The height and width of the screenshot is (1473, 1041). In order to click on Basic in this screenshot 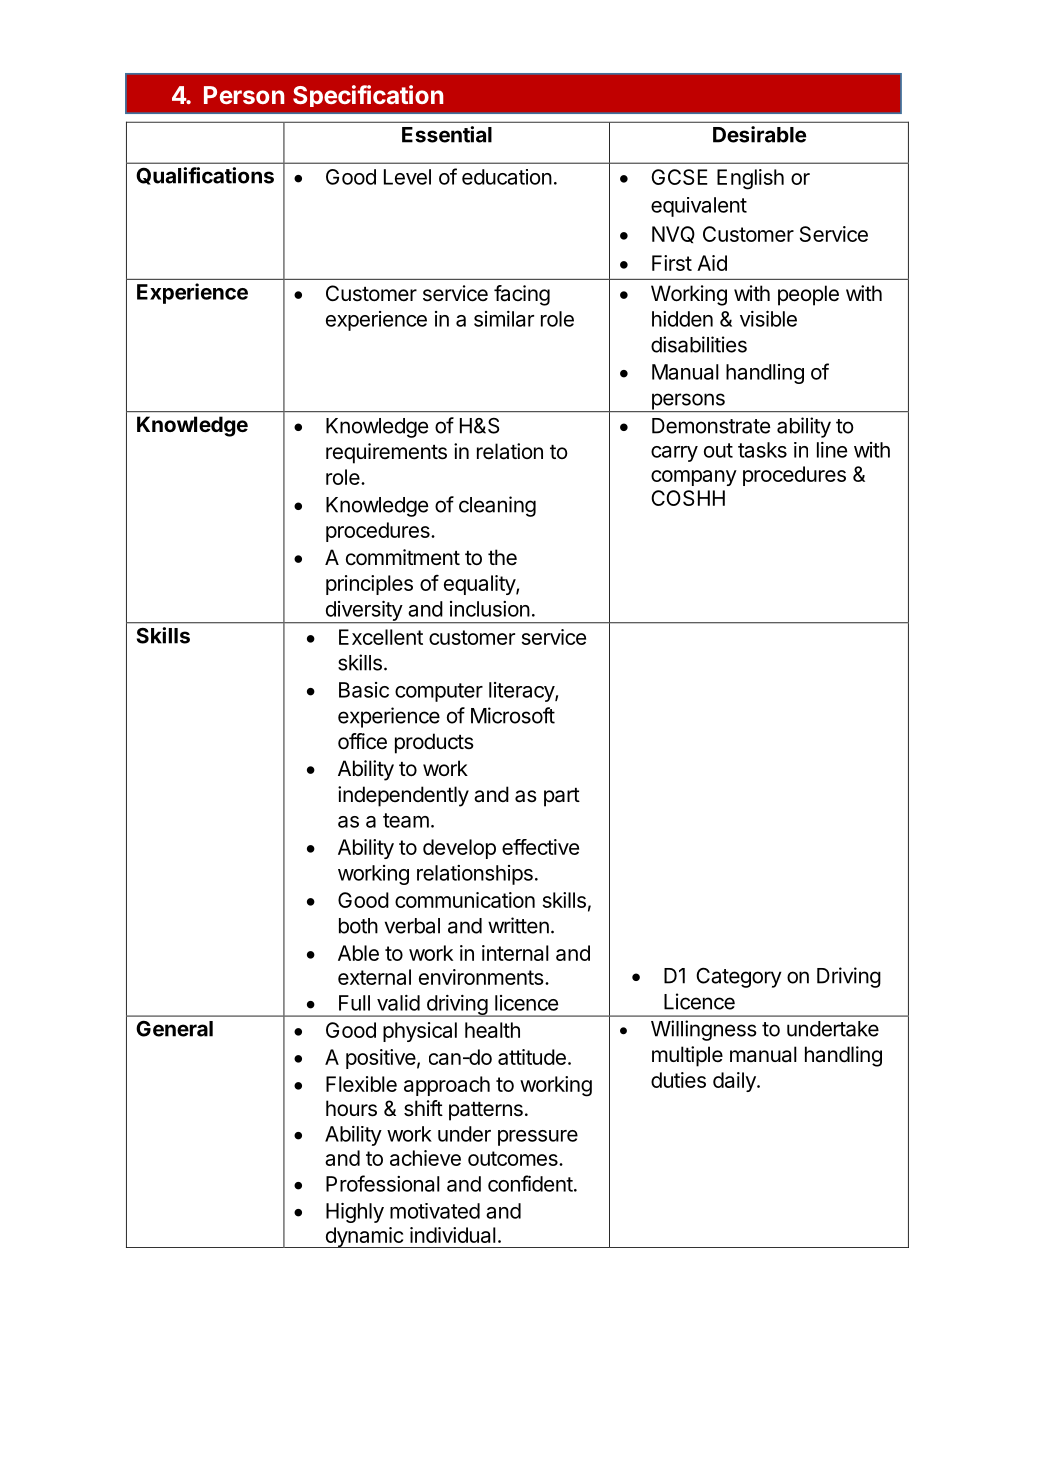, I will do `click(364, 690)`.
